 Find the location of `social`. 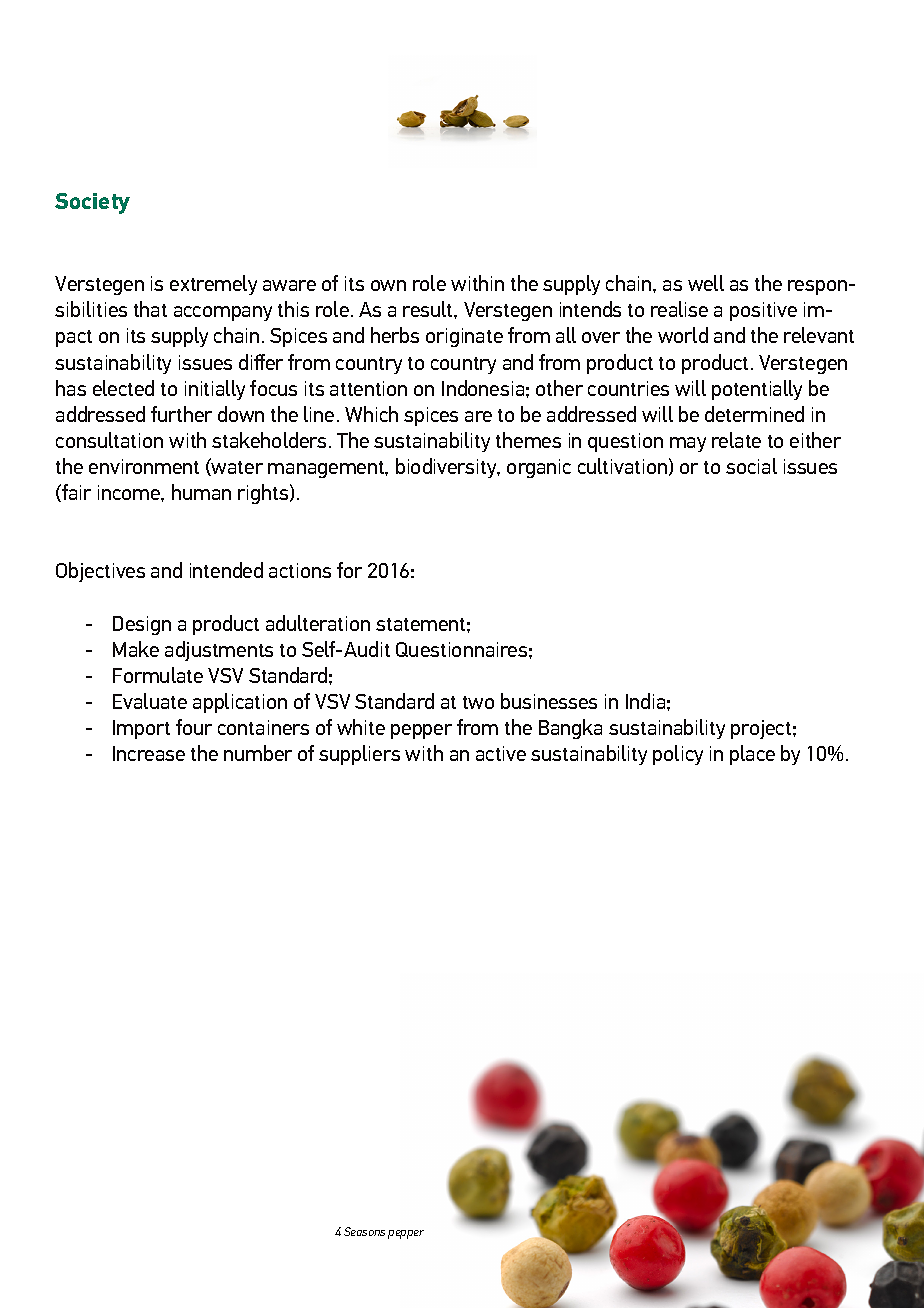

social is located at coordinates (751, 466).
